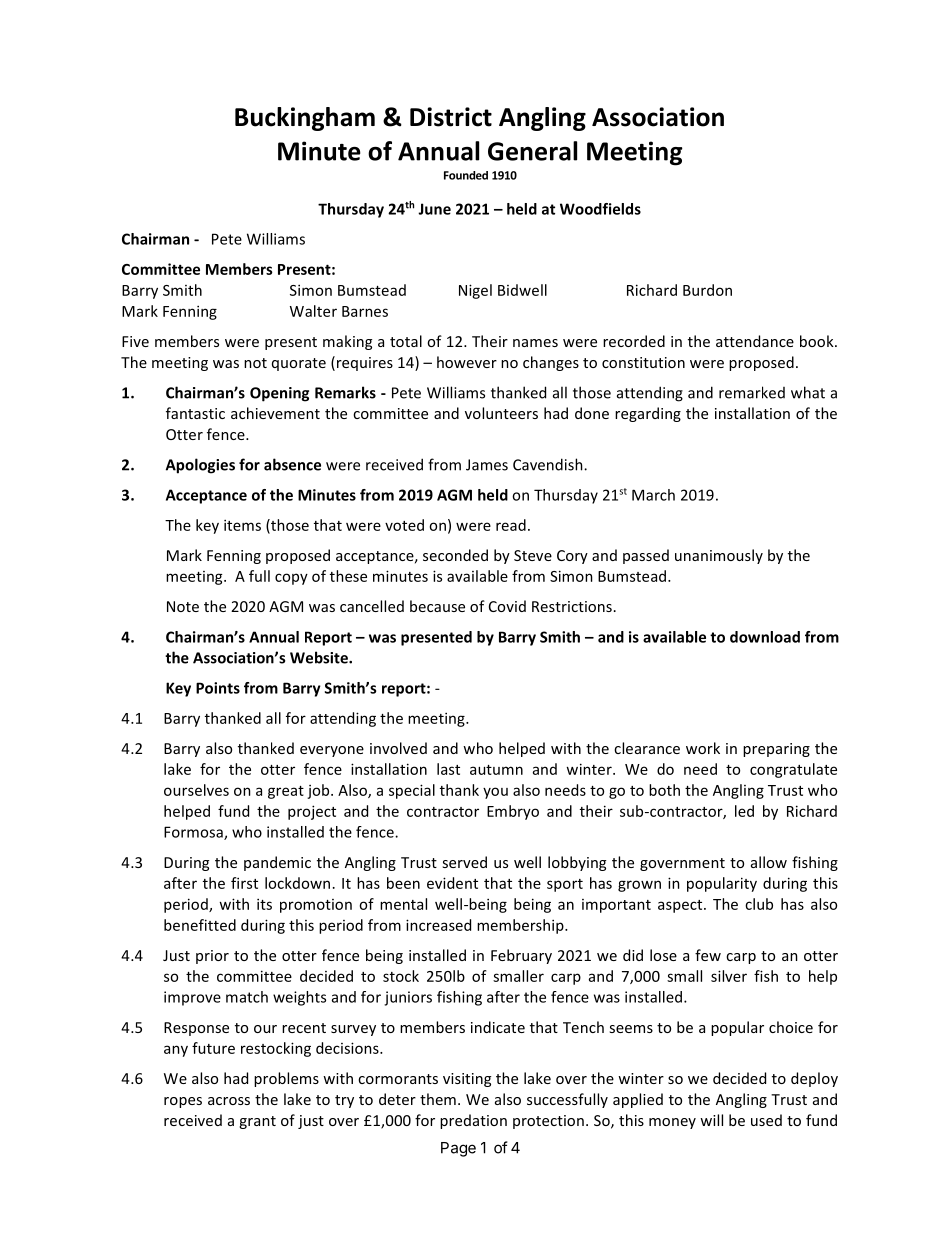  I want to click on Burdon, so click(707, 290).
